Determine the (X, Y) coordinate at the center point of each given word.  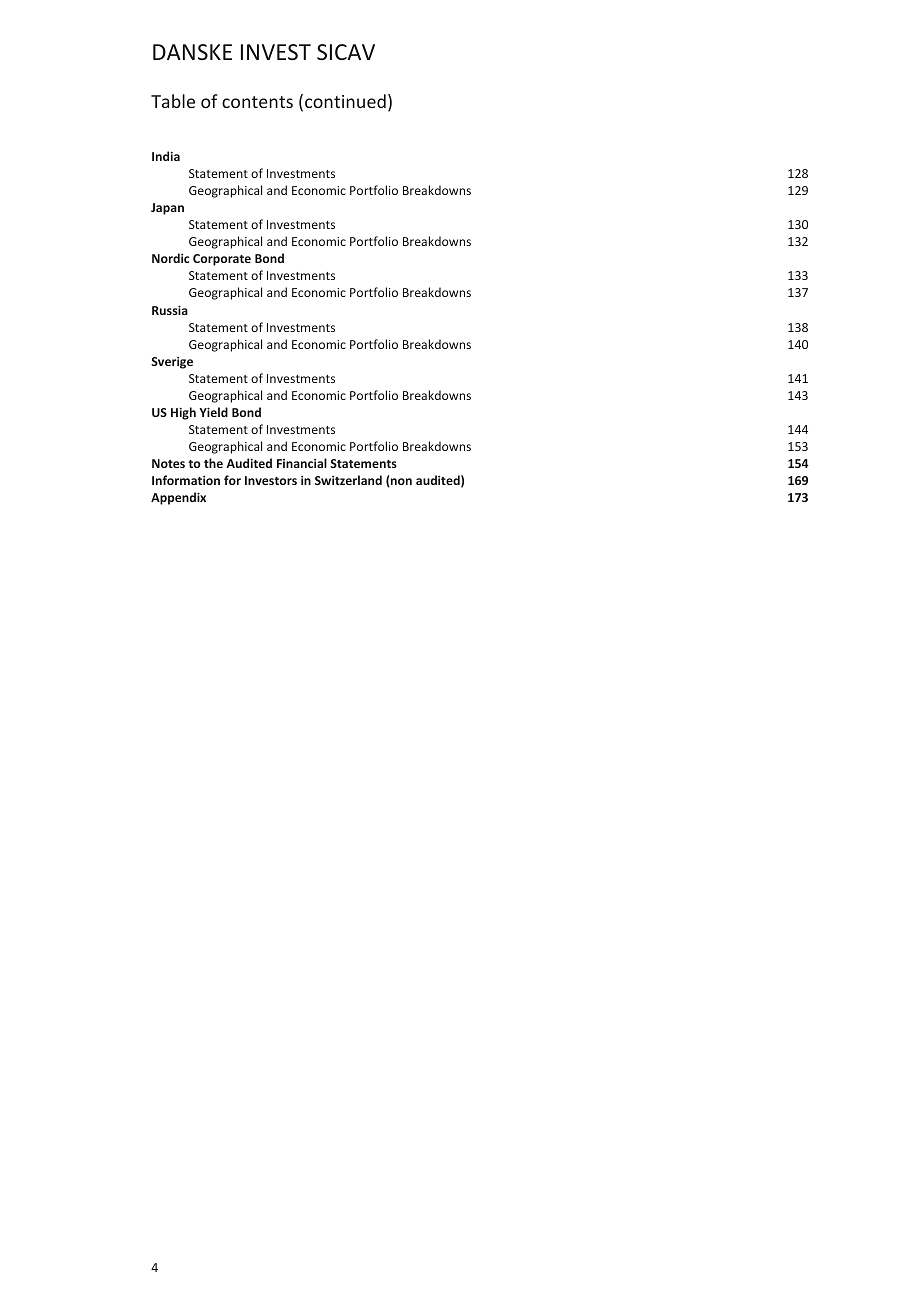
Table (173, 101)
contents (257, 102)
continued (345, 101)
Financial (302, 463)
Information (186, 480)
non (401, 481)
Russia (170, 310)
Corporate (222, 260)
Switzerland (348, 480)
